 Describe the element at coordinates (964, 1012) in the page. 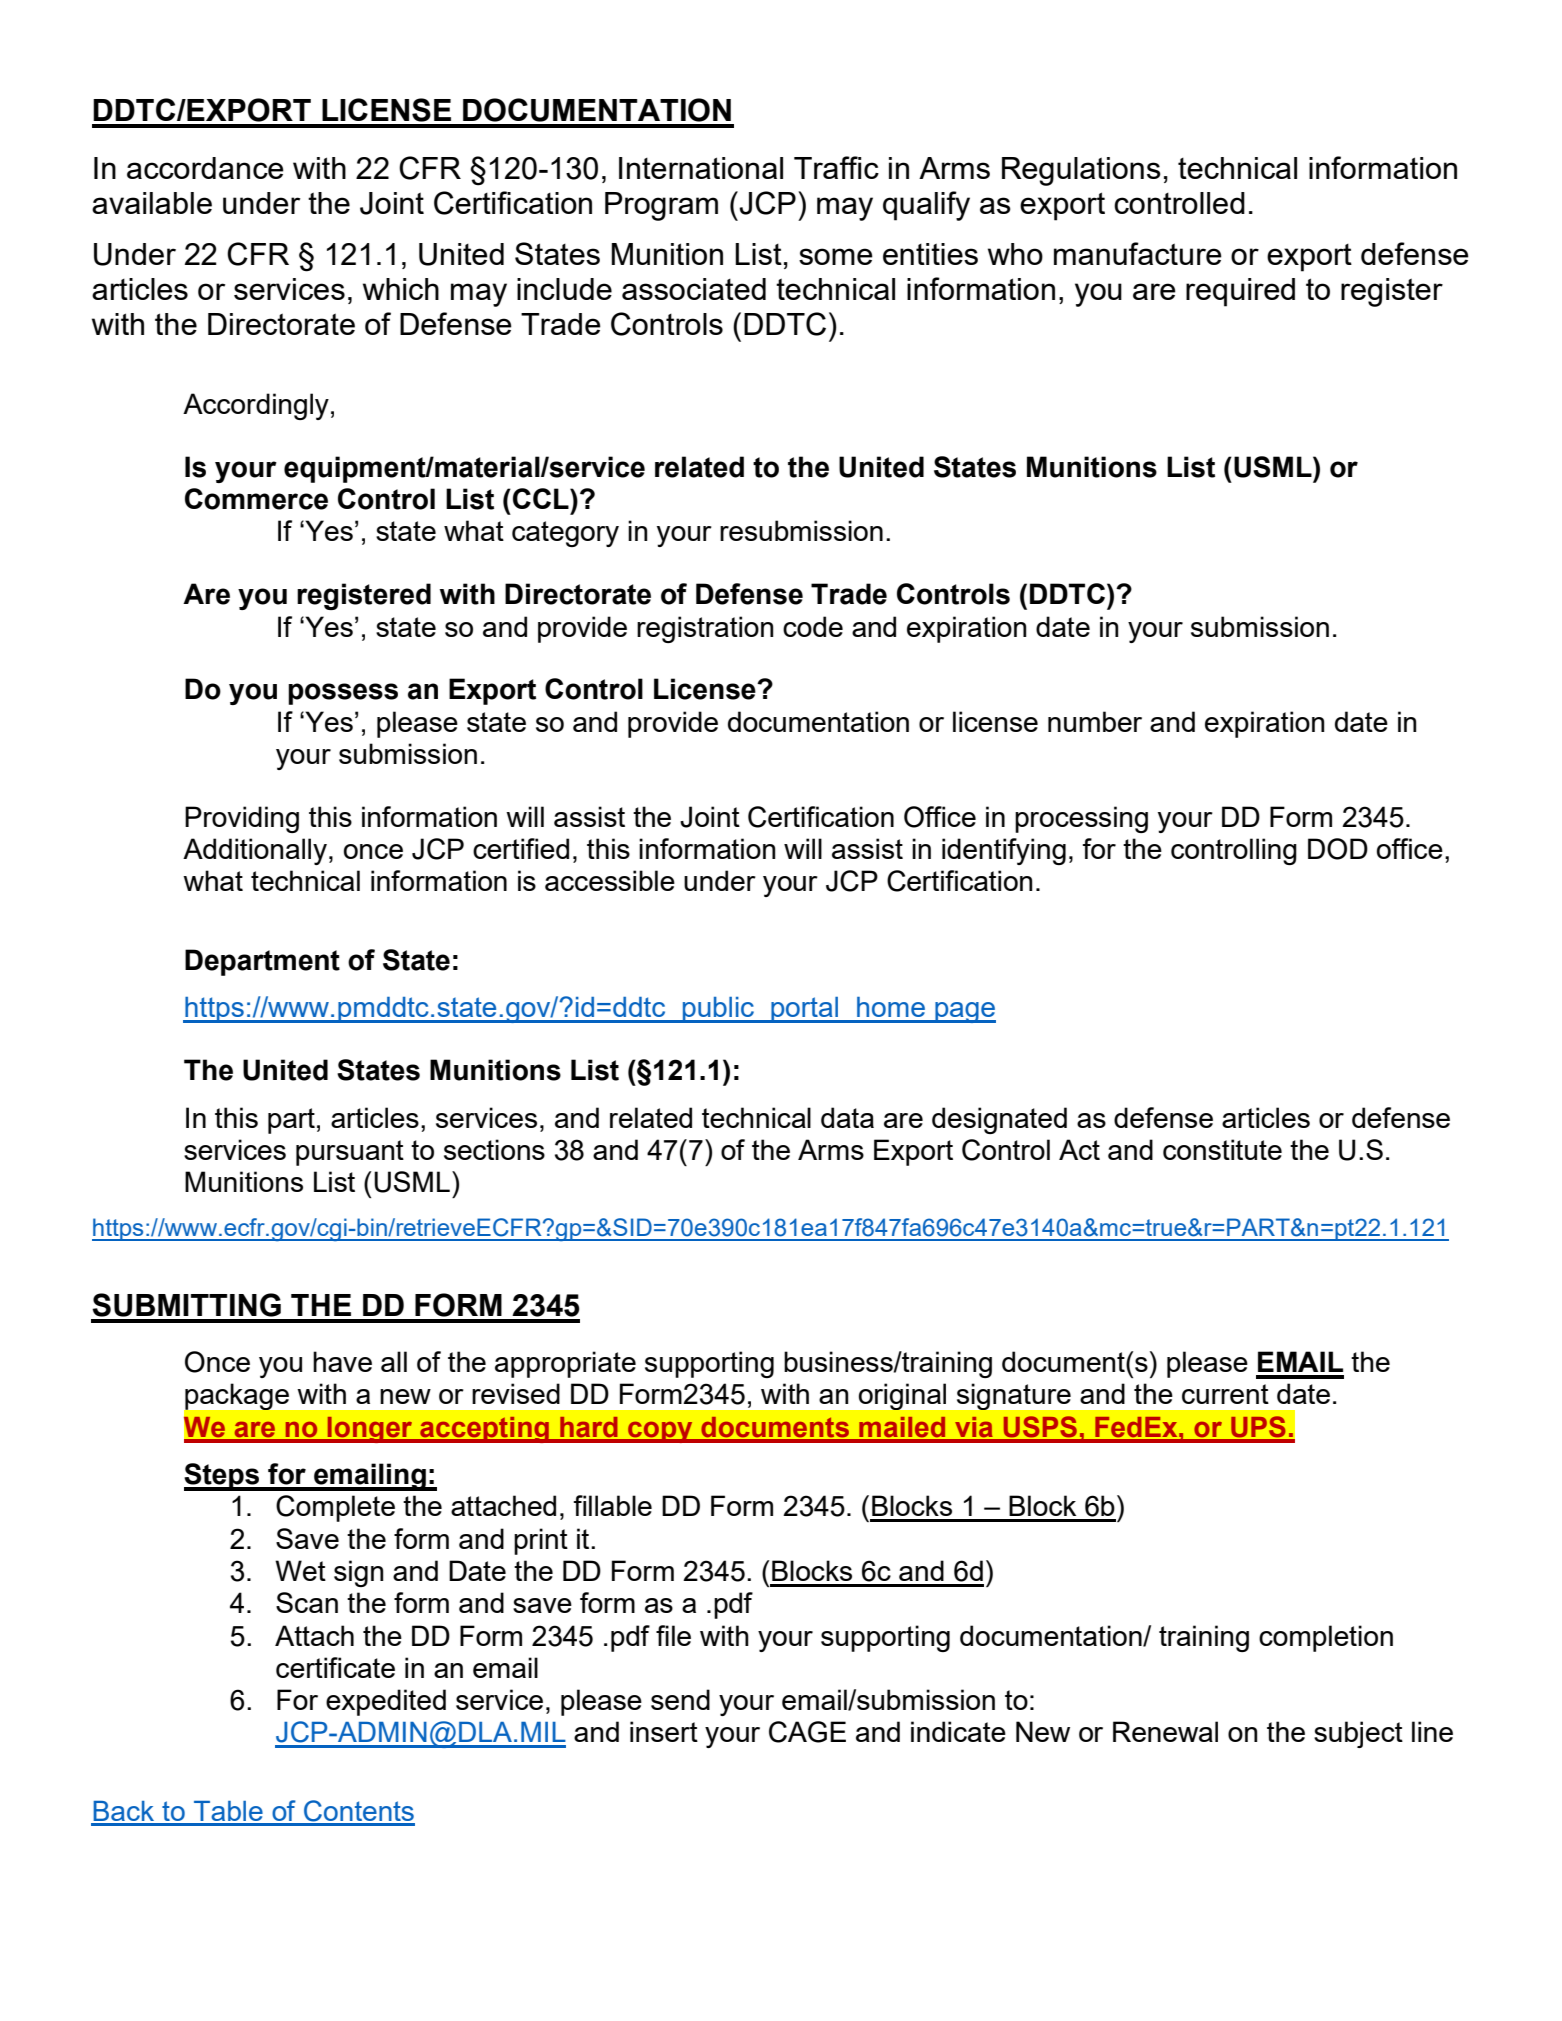

I see `page` at that location.
